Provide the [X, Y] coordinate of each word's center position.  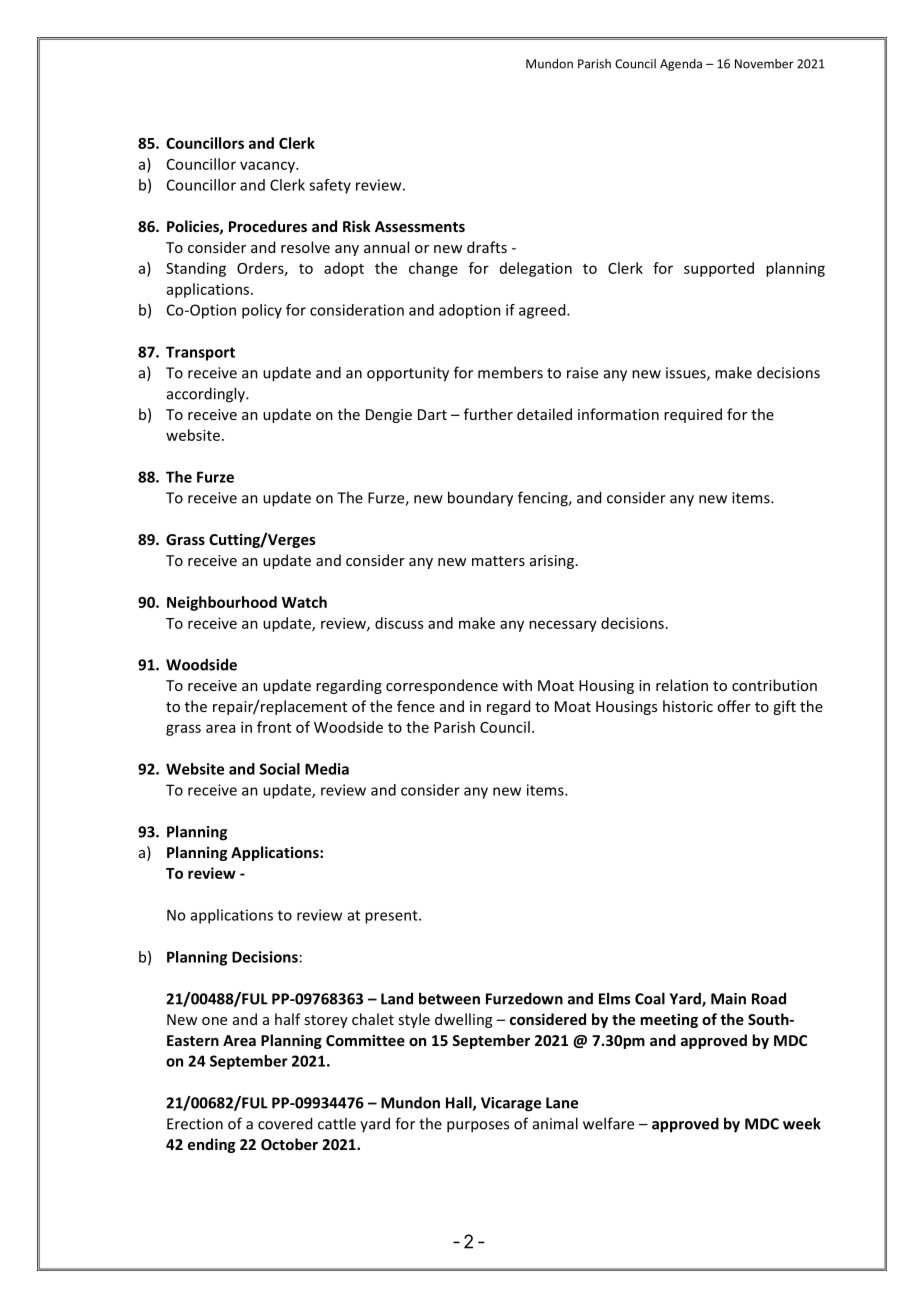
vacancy [268, 167]
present [392, 917]
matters [498, 561]
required [693, 415]
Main [728, 999]
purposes [478, 1127]
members [510, 372]
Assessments [420, 226]
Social [280, 769]
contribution [774, 685]
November [764, 64]
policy [262, 311]
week [802, 1123]
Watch [304, 602]
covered [285, 1123]
